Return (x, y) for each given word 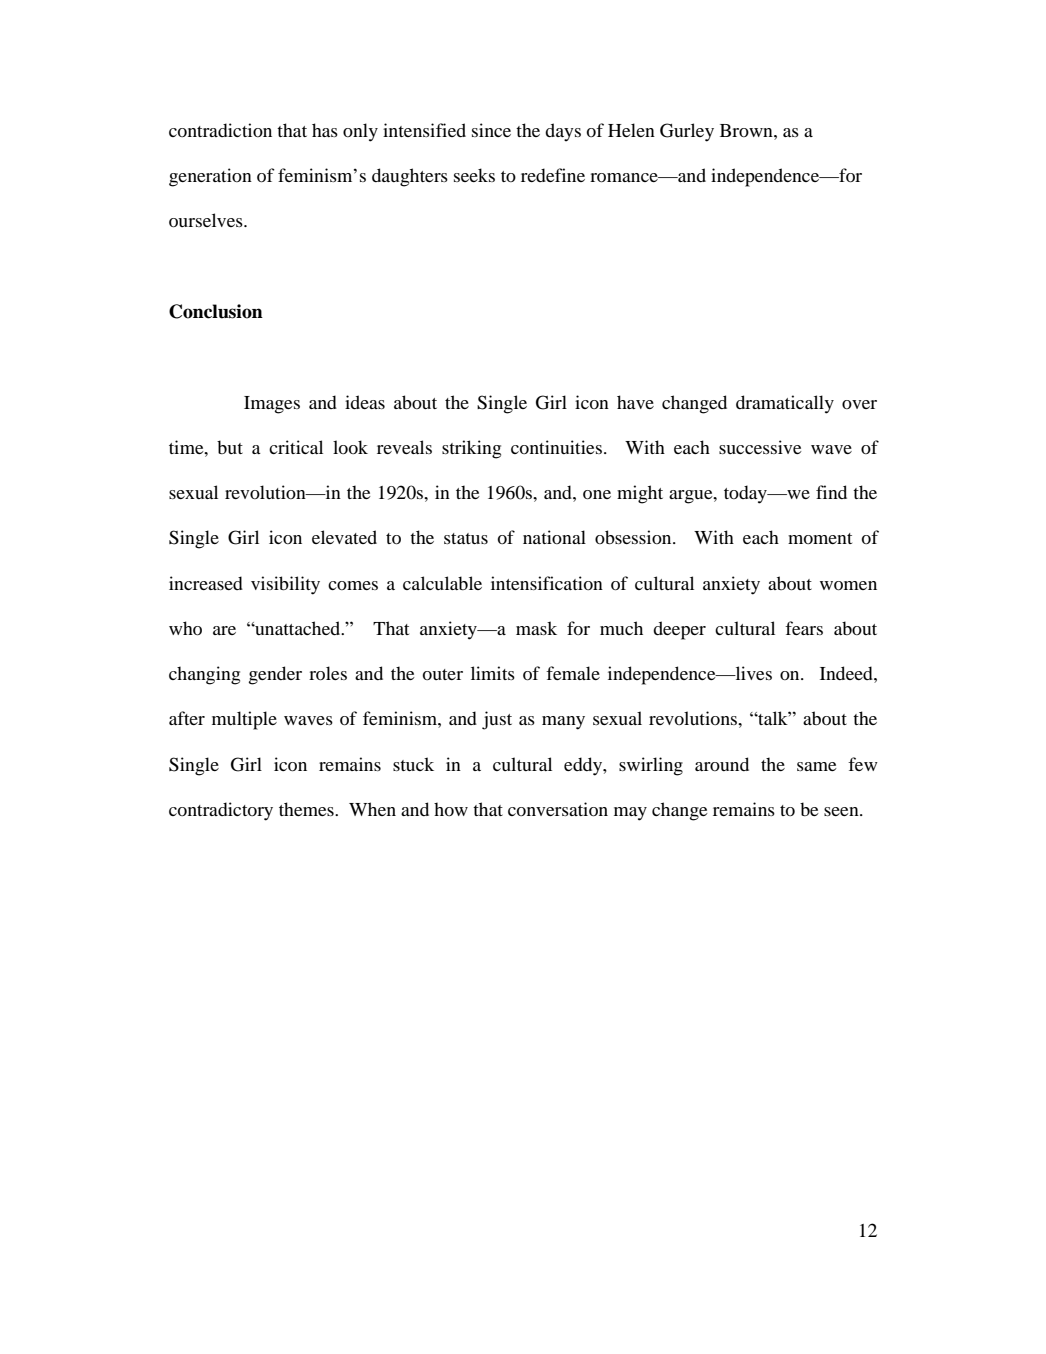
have (635, 402)
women (848, 585)
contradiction (220, 130)
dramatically (785, 404)
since (491, 130)
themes (307, 809)
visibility (285, 585)
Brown (747, 130)
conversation (558, 809)
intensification (547, 583)
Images (272, 405)
